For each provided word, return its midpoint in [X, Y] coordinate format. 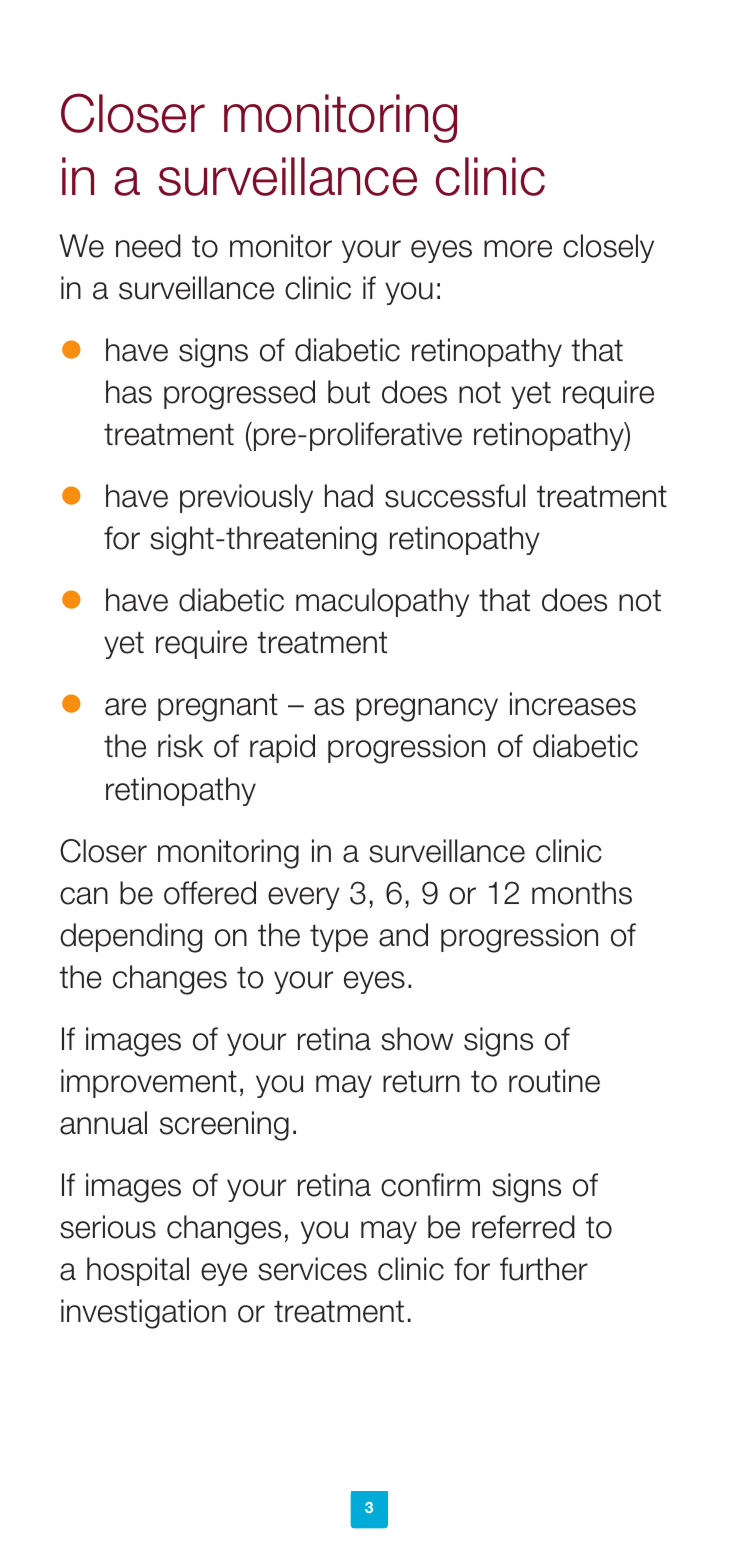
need [148, 246]
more [518, 249]
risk [180, 746]
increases [573, 704]
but [349, 392]
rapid [282, 748]
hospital [138, 1271]
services [312, 1269]
